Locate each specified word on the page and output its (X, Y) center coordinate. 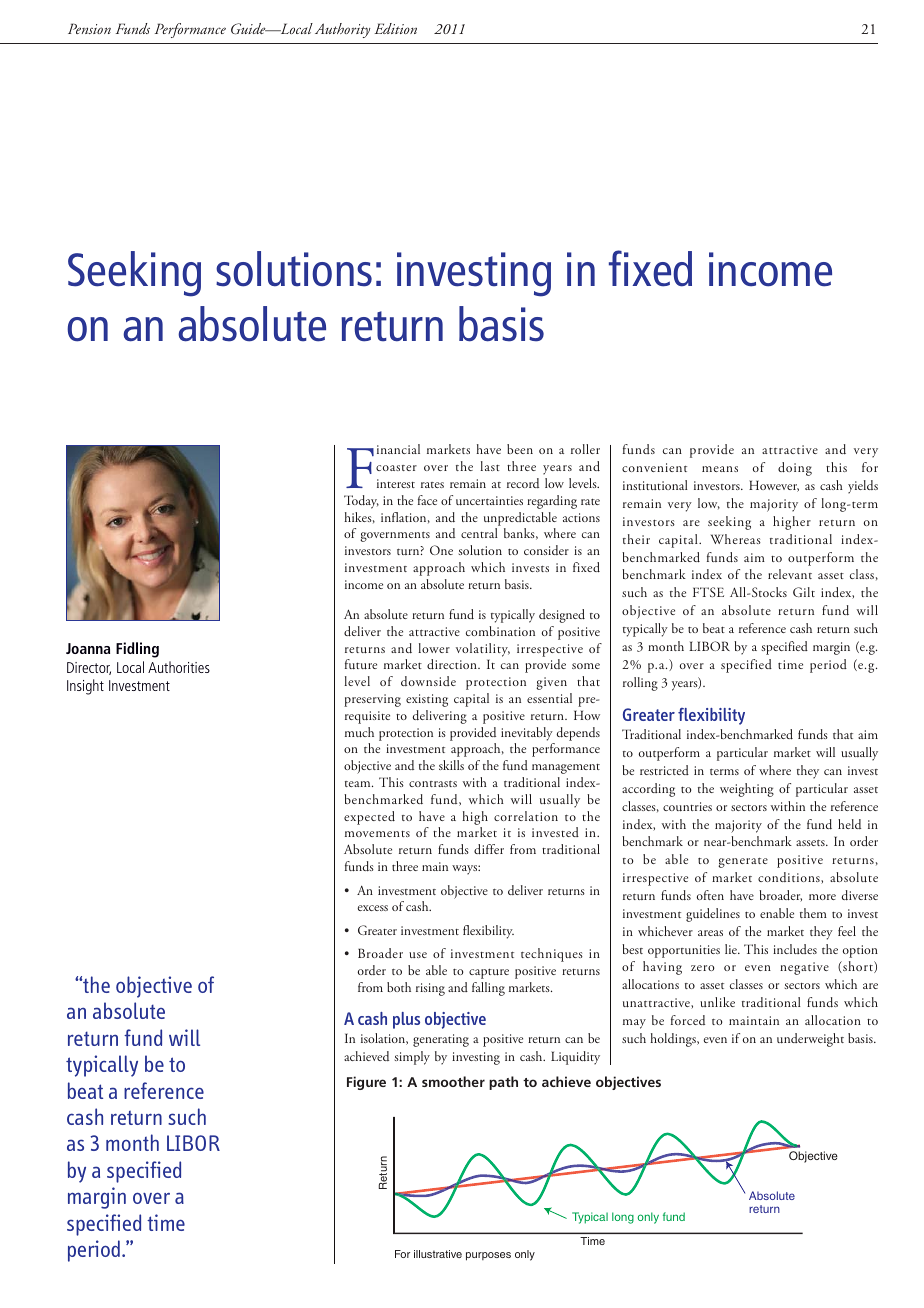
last (490, 466)
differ (489, 849)
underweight (810, 1040)
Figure (366, 1083)
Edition (395, 28)
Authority (343, 30)
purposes (488, 1256)
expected (369, 818)
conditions (790, 878)
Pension (89, 28)
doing (795, 469)
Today (361, 502)
